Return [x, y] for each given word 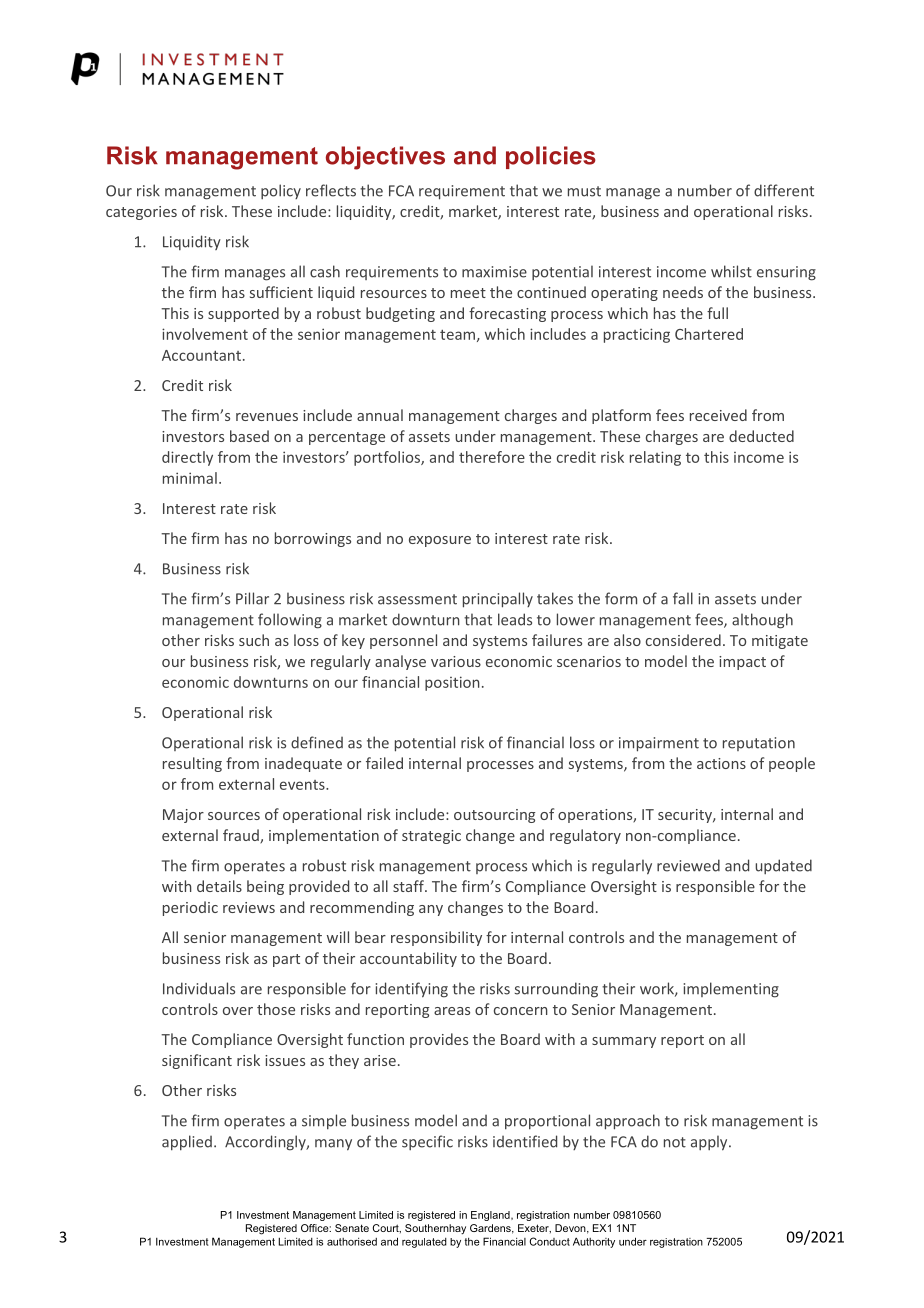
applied [187, 1143]
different [784, 190]
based [249, 436]
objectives [385, 158]
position [452, 683]
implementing [731, 990]
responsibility [436, 938]
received [718, 415]
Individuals [199, 988]
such [254, 640]
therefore [492, 457]
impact [742, 663]
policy [281, 191]
